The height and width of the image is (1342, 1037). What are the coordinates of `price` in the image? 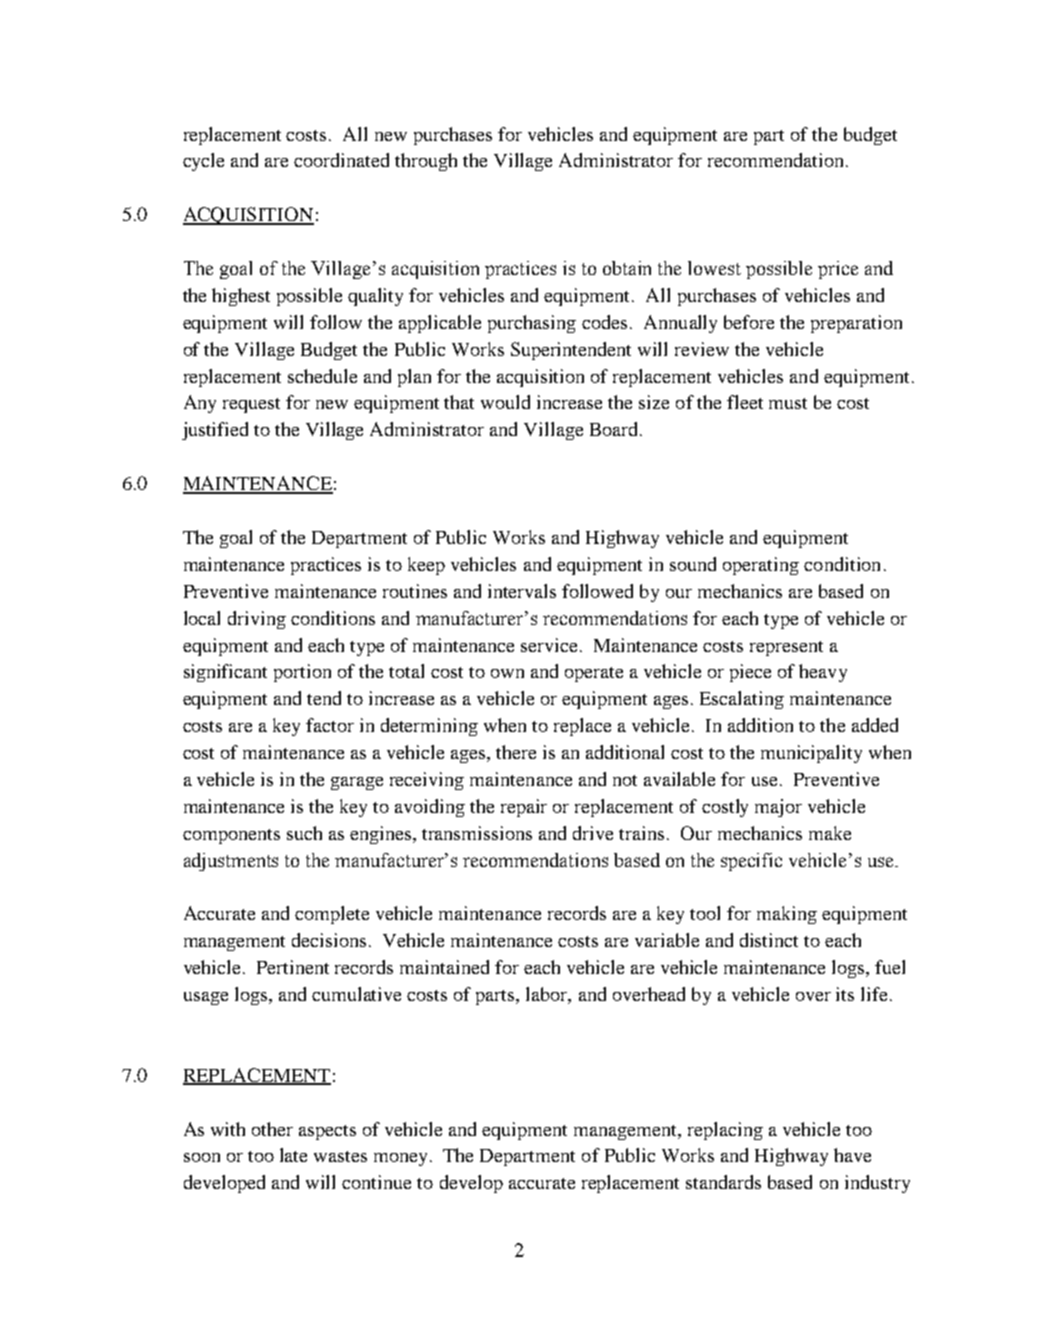 It's located at (838, 270).
